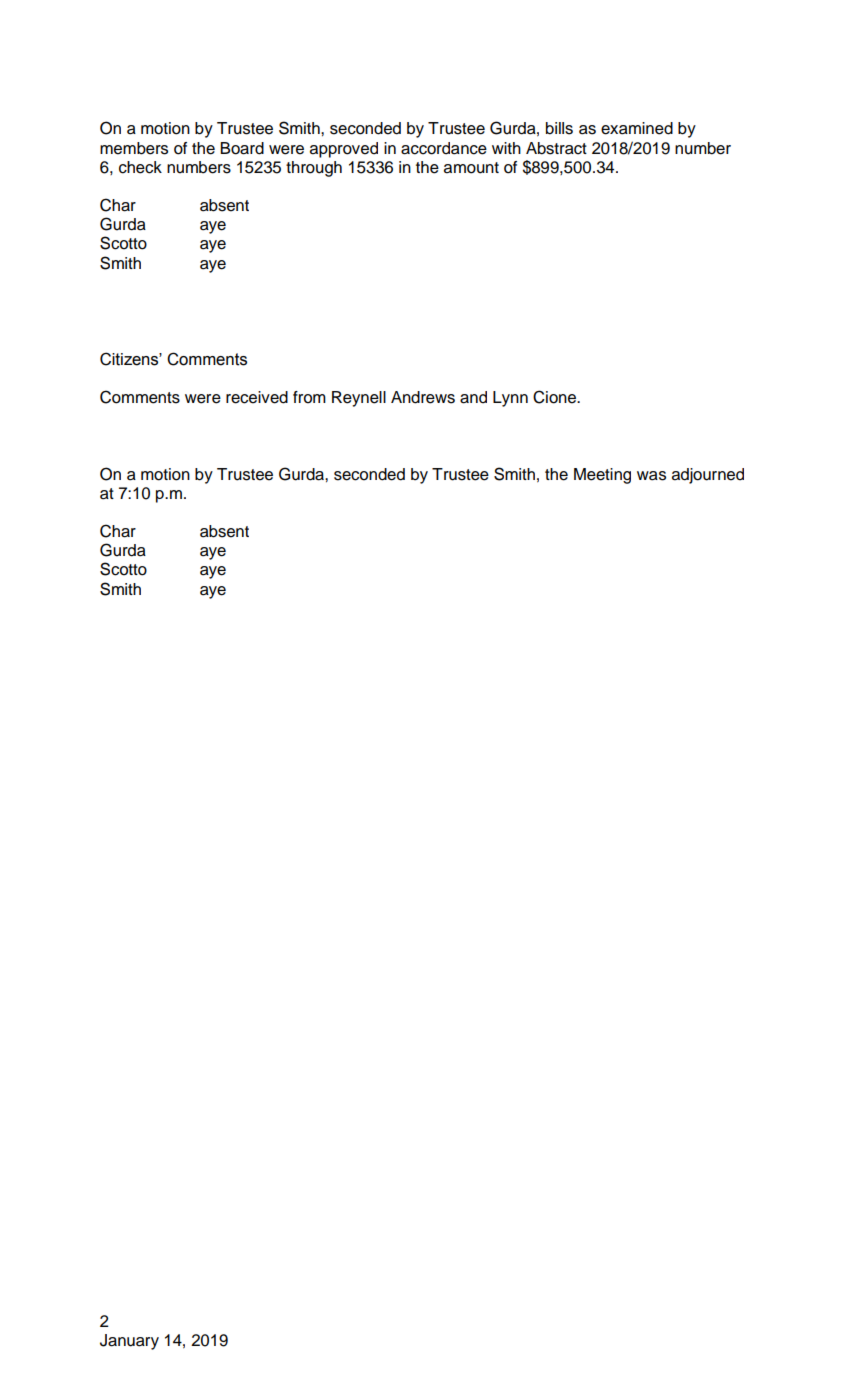  I want to click on check, so click(140, 167).
